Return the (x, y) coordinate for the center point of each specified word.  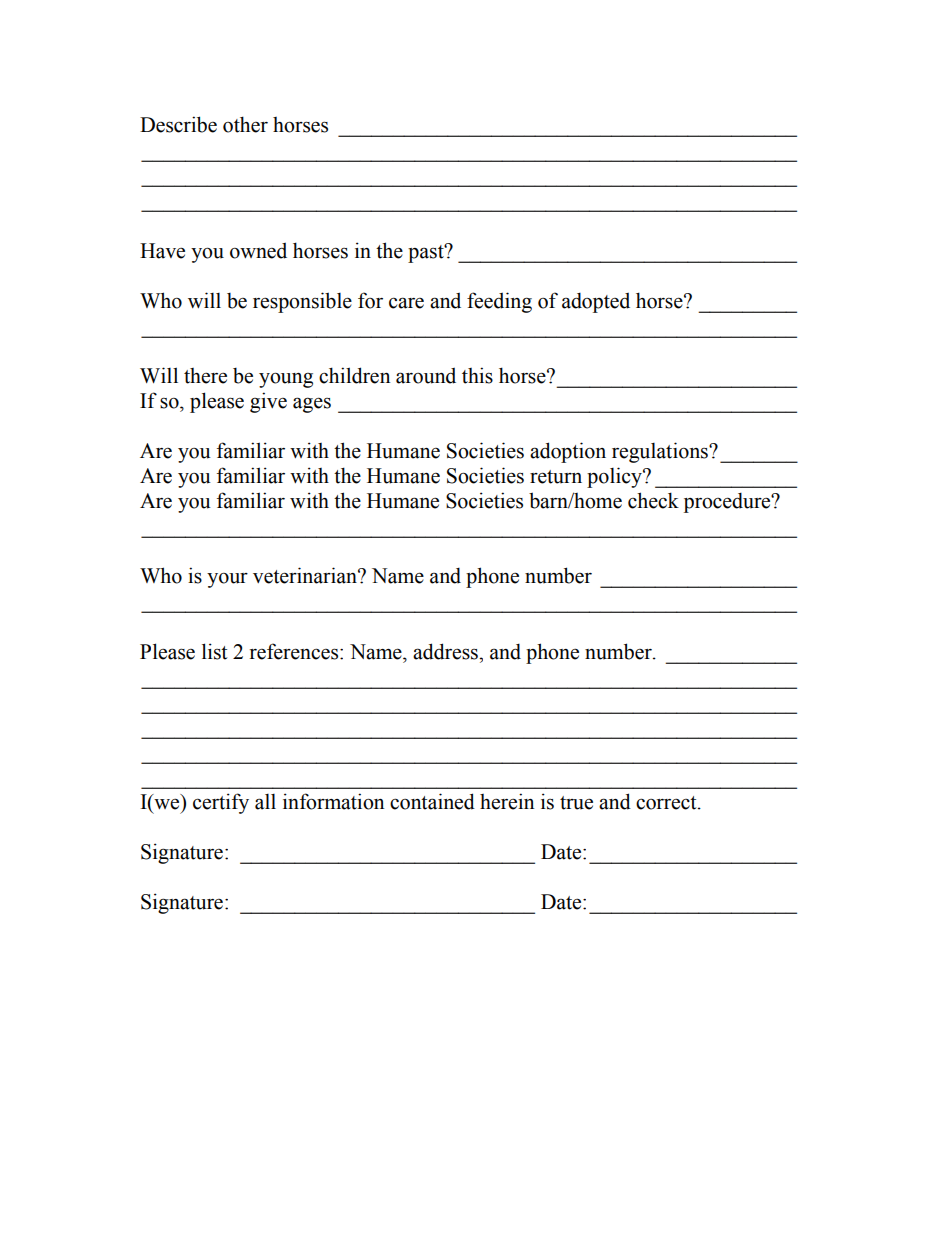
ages (312, 405)
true (576, 803)
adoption (568, 452)
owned (258, 250)
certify (221, 803)
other (245, 124)
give (268, 402)
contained (432, 801)
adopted (596, 302)
